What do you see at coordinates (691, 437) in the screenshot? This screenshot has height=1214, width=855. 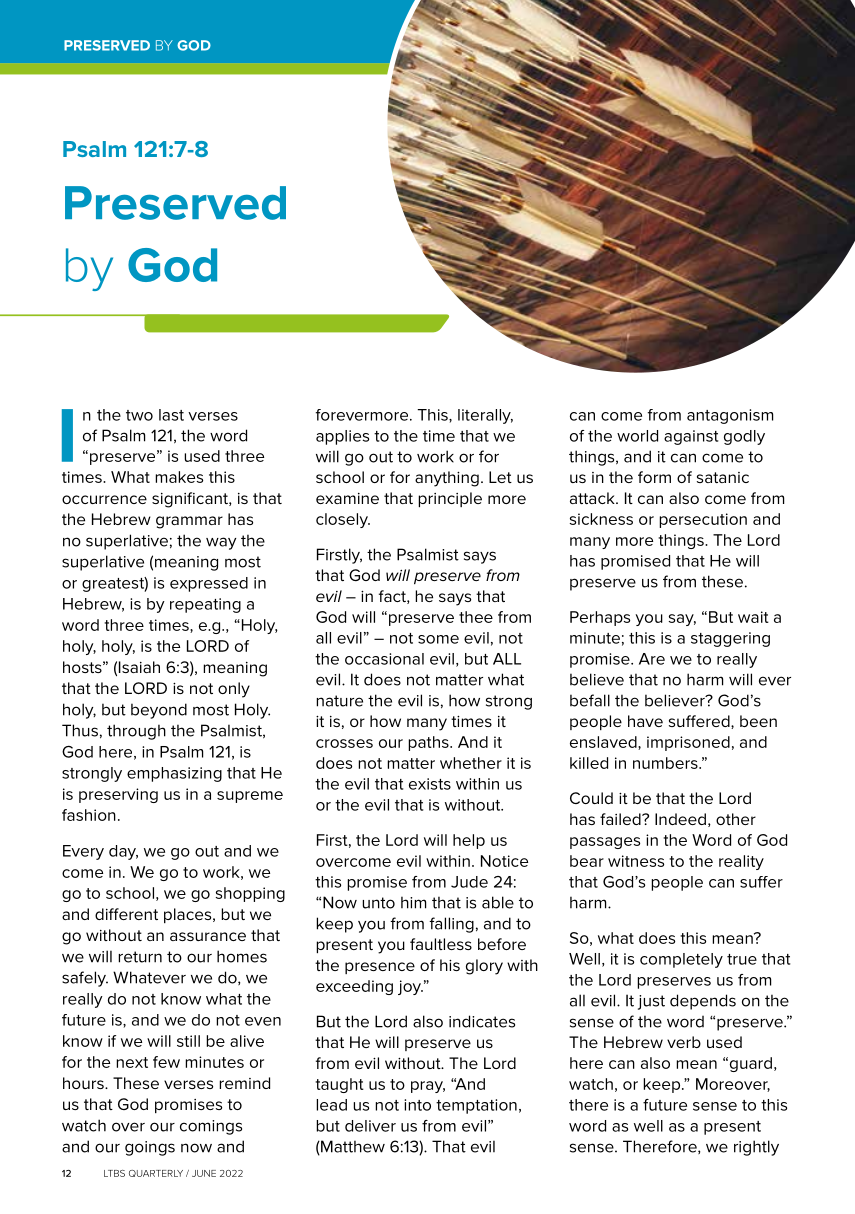 I see `against` at bounding box center [691, 437].
